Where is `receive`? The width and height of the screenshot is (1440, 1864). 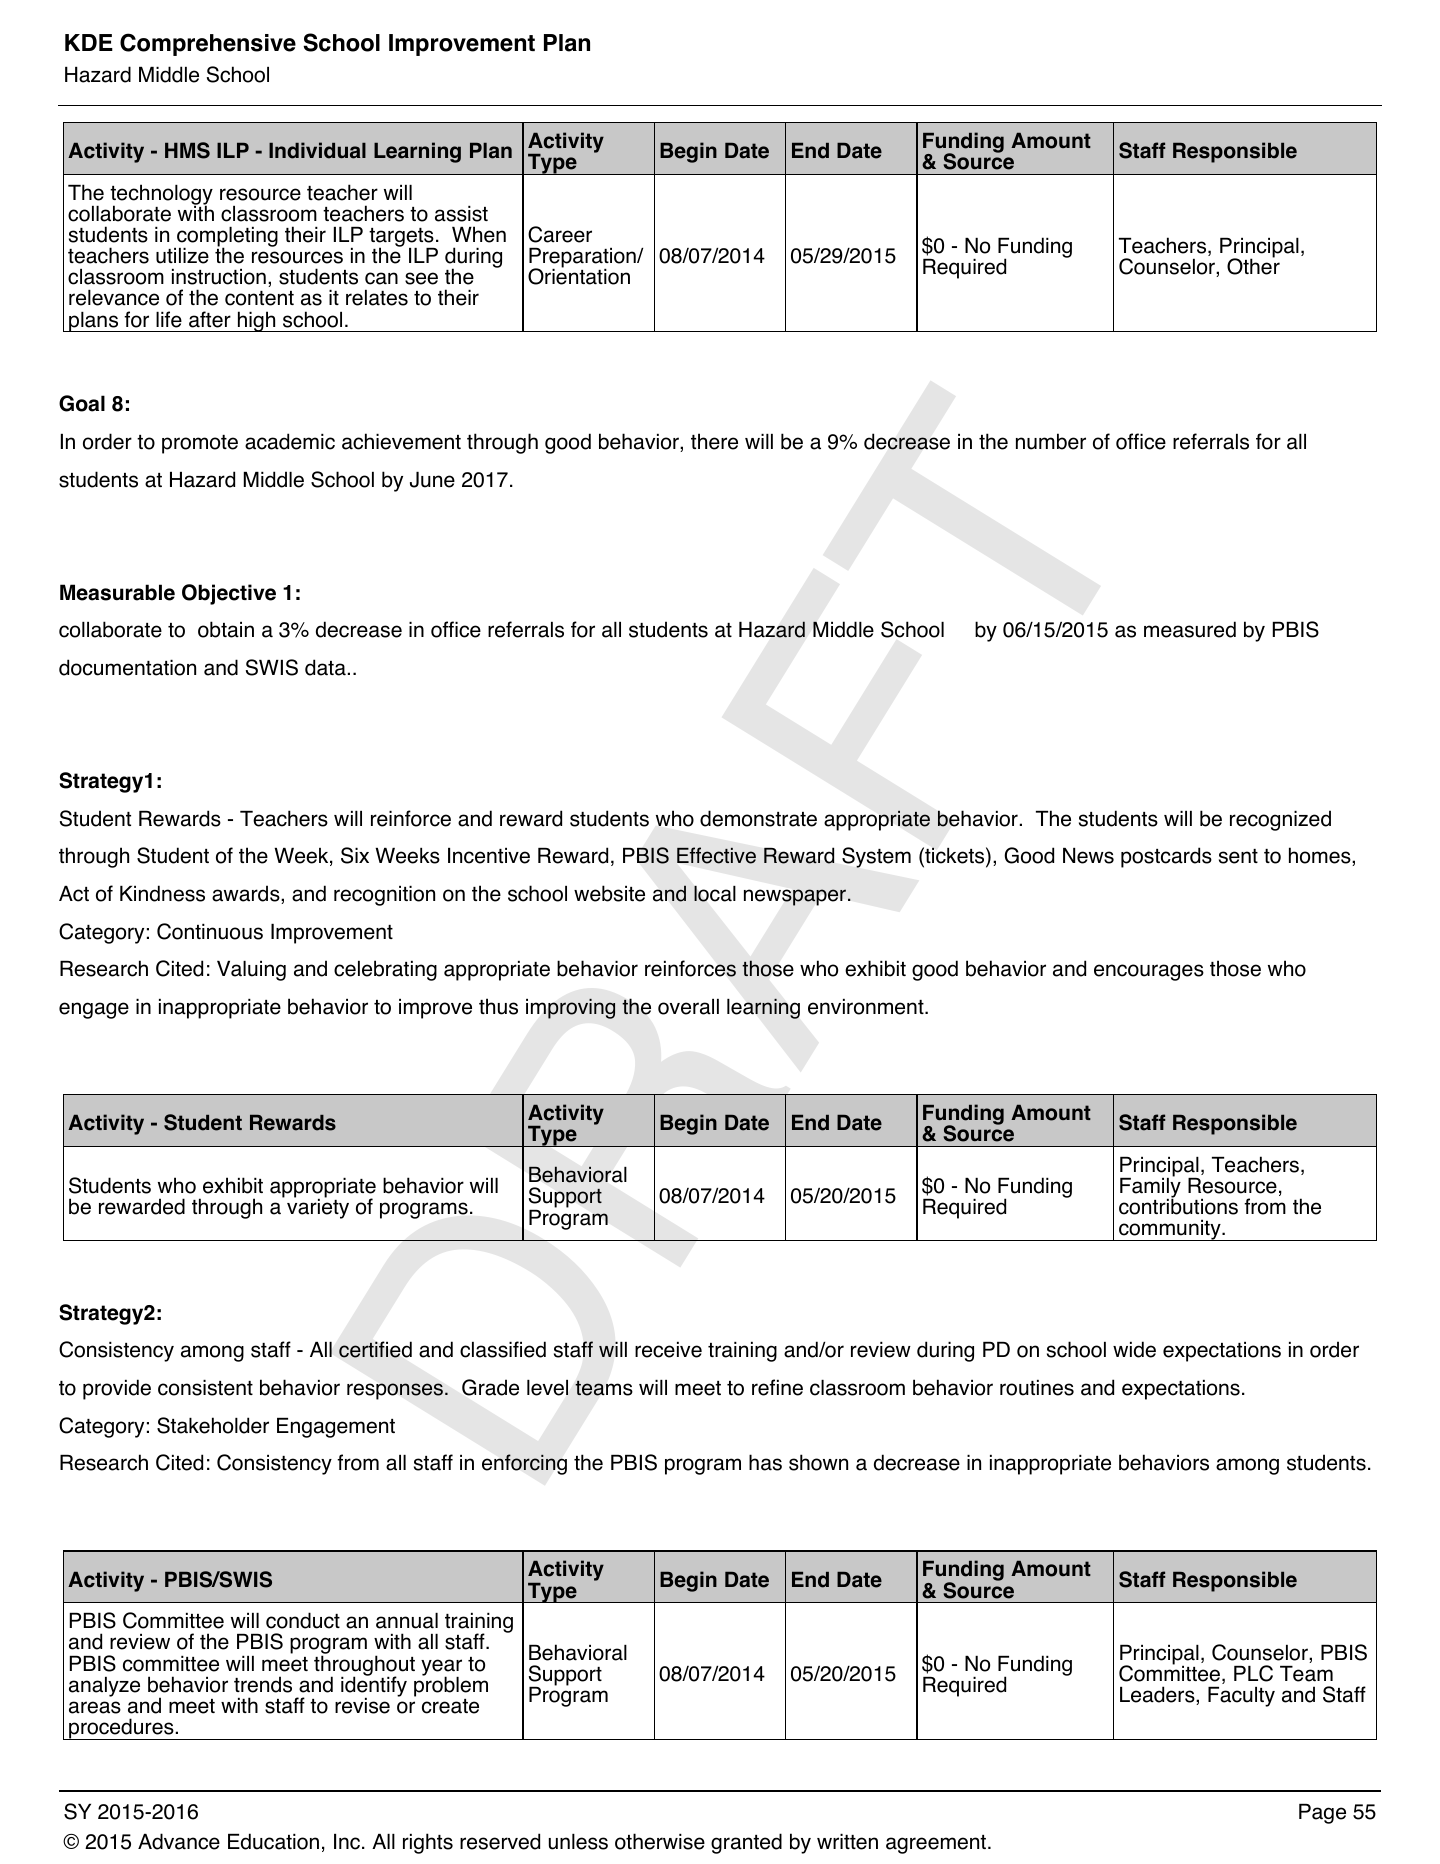 receive is located at coordinates (668, 1350).
